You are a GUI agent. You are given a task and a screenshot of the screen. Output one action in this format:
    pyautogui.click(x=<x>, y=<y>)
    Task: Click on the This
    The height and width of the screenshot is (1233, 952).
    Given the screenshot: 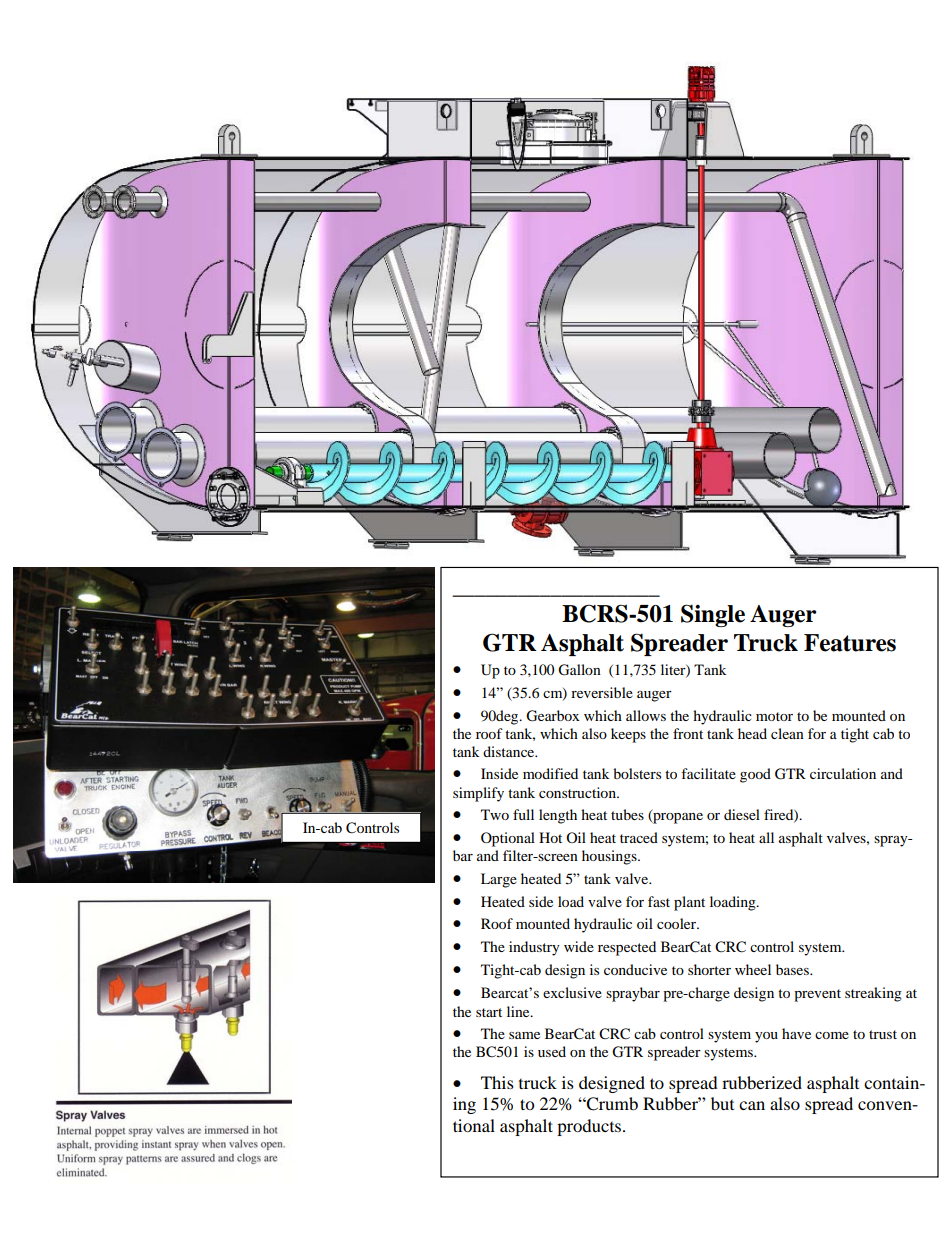 What is the action you would take?
    pyautogui.click(x=497, y=1082)
